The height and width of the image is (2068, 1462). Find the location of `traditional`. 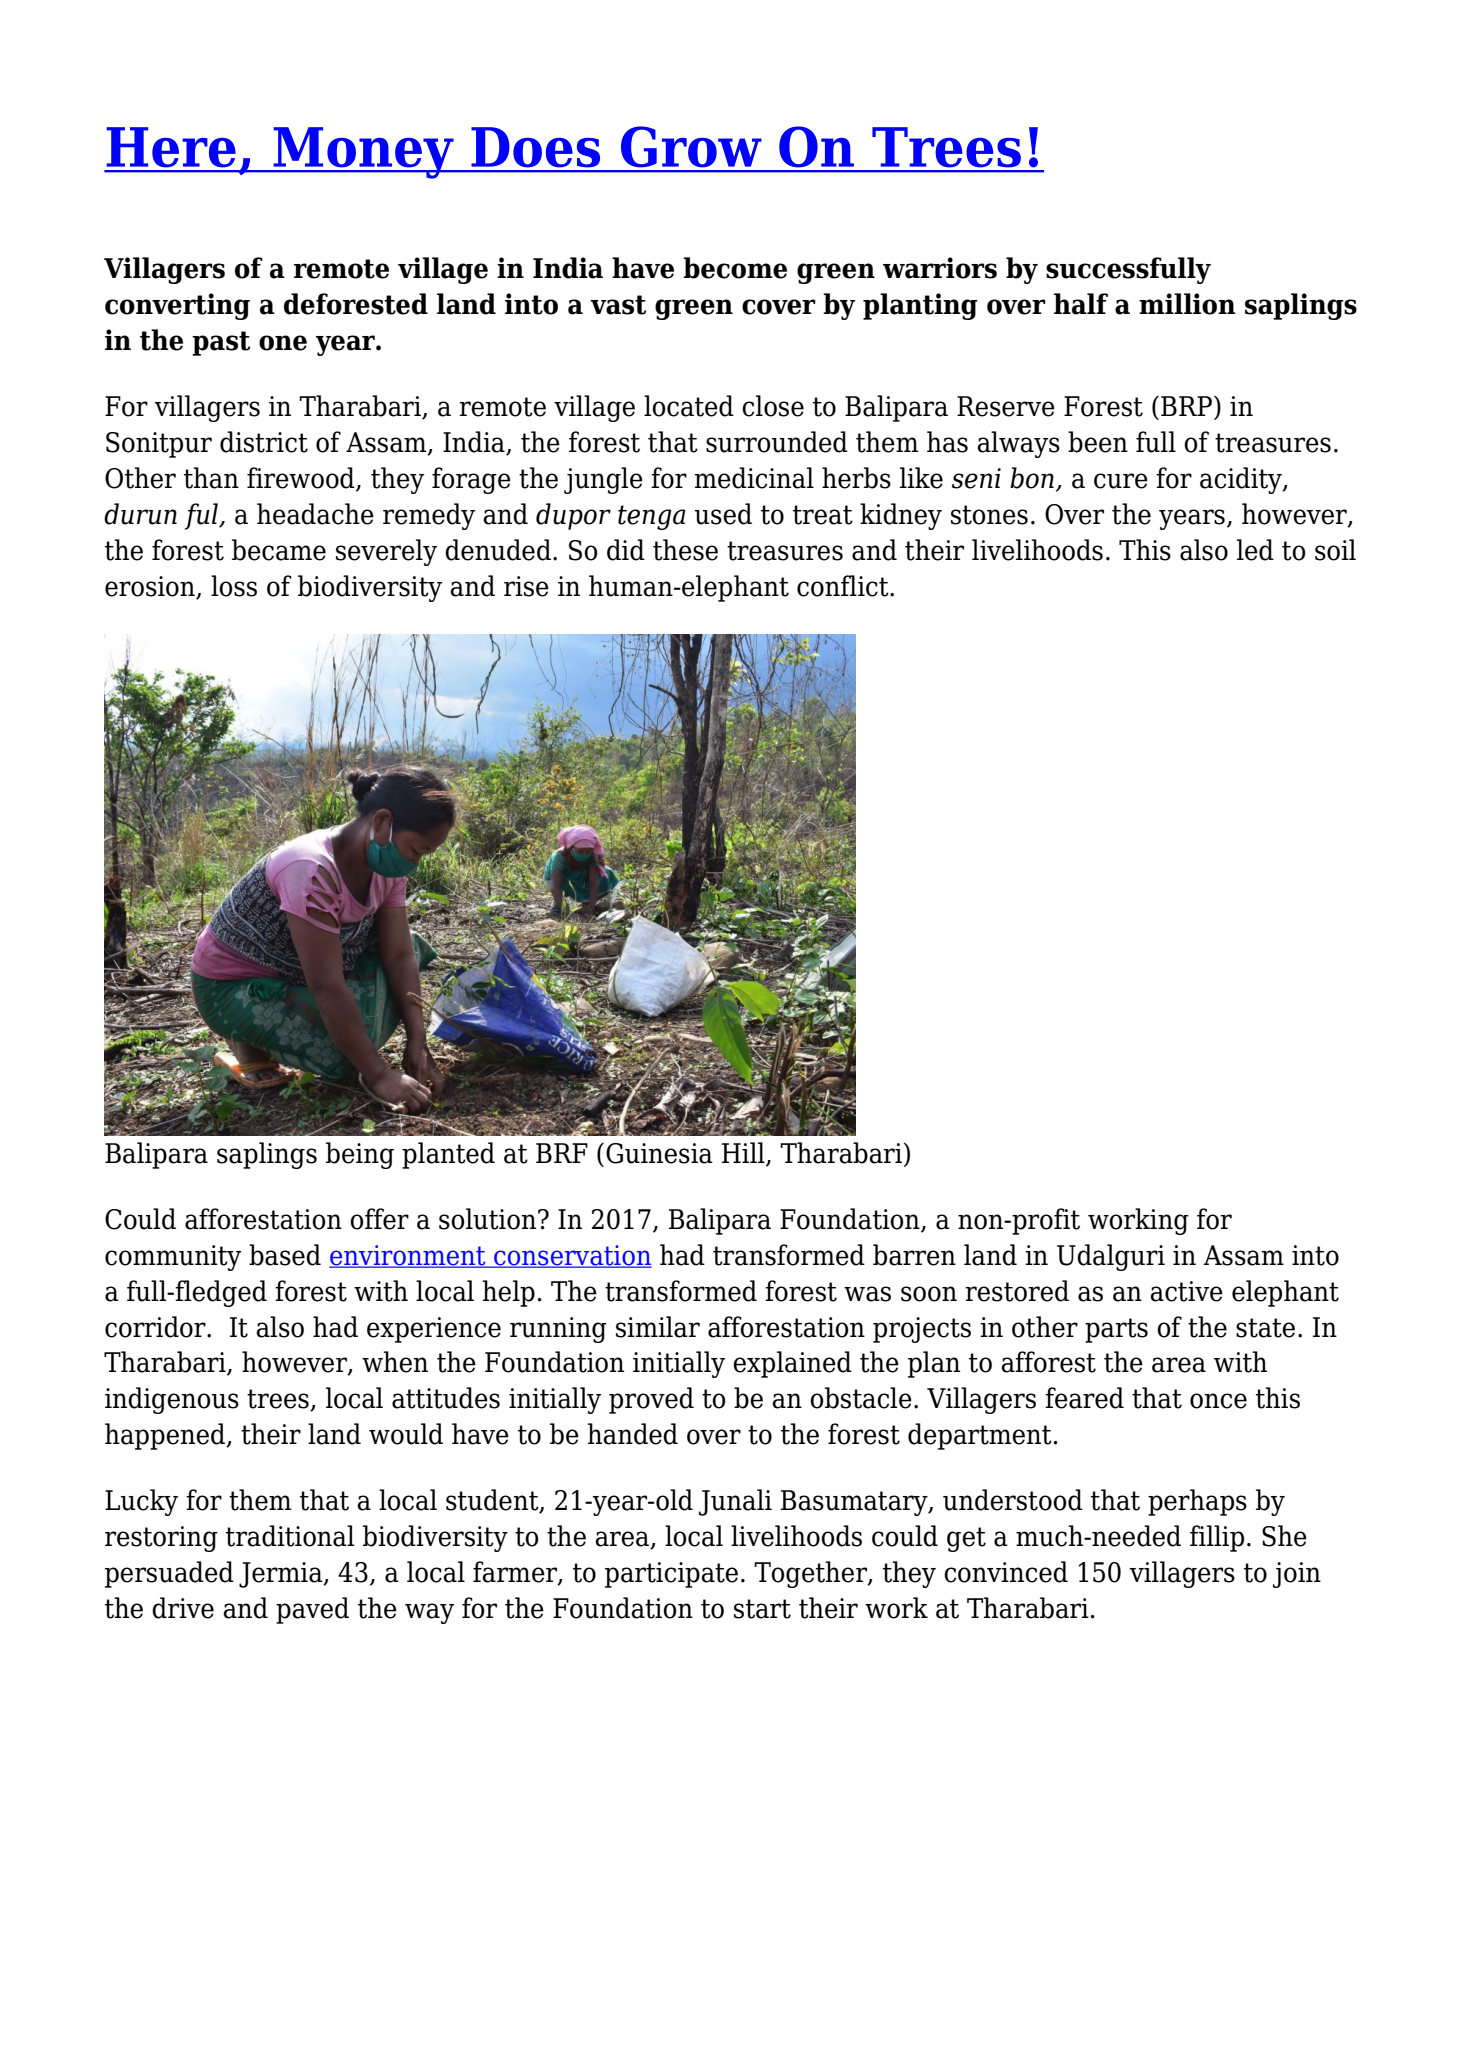

traditional is located at coordinates (290, 1536).
